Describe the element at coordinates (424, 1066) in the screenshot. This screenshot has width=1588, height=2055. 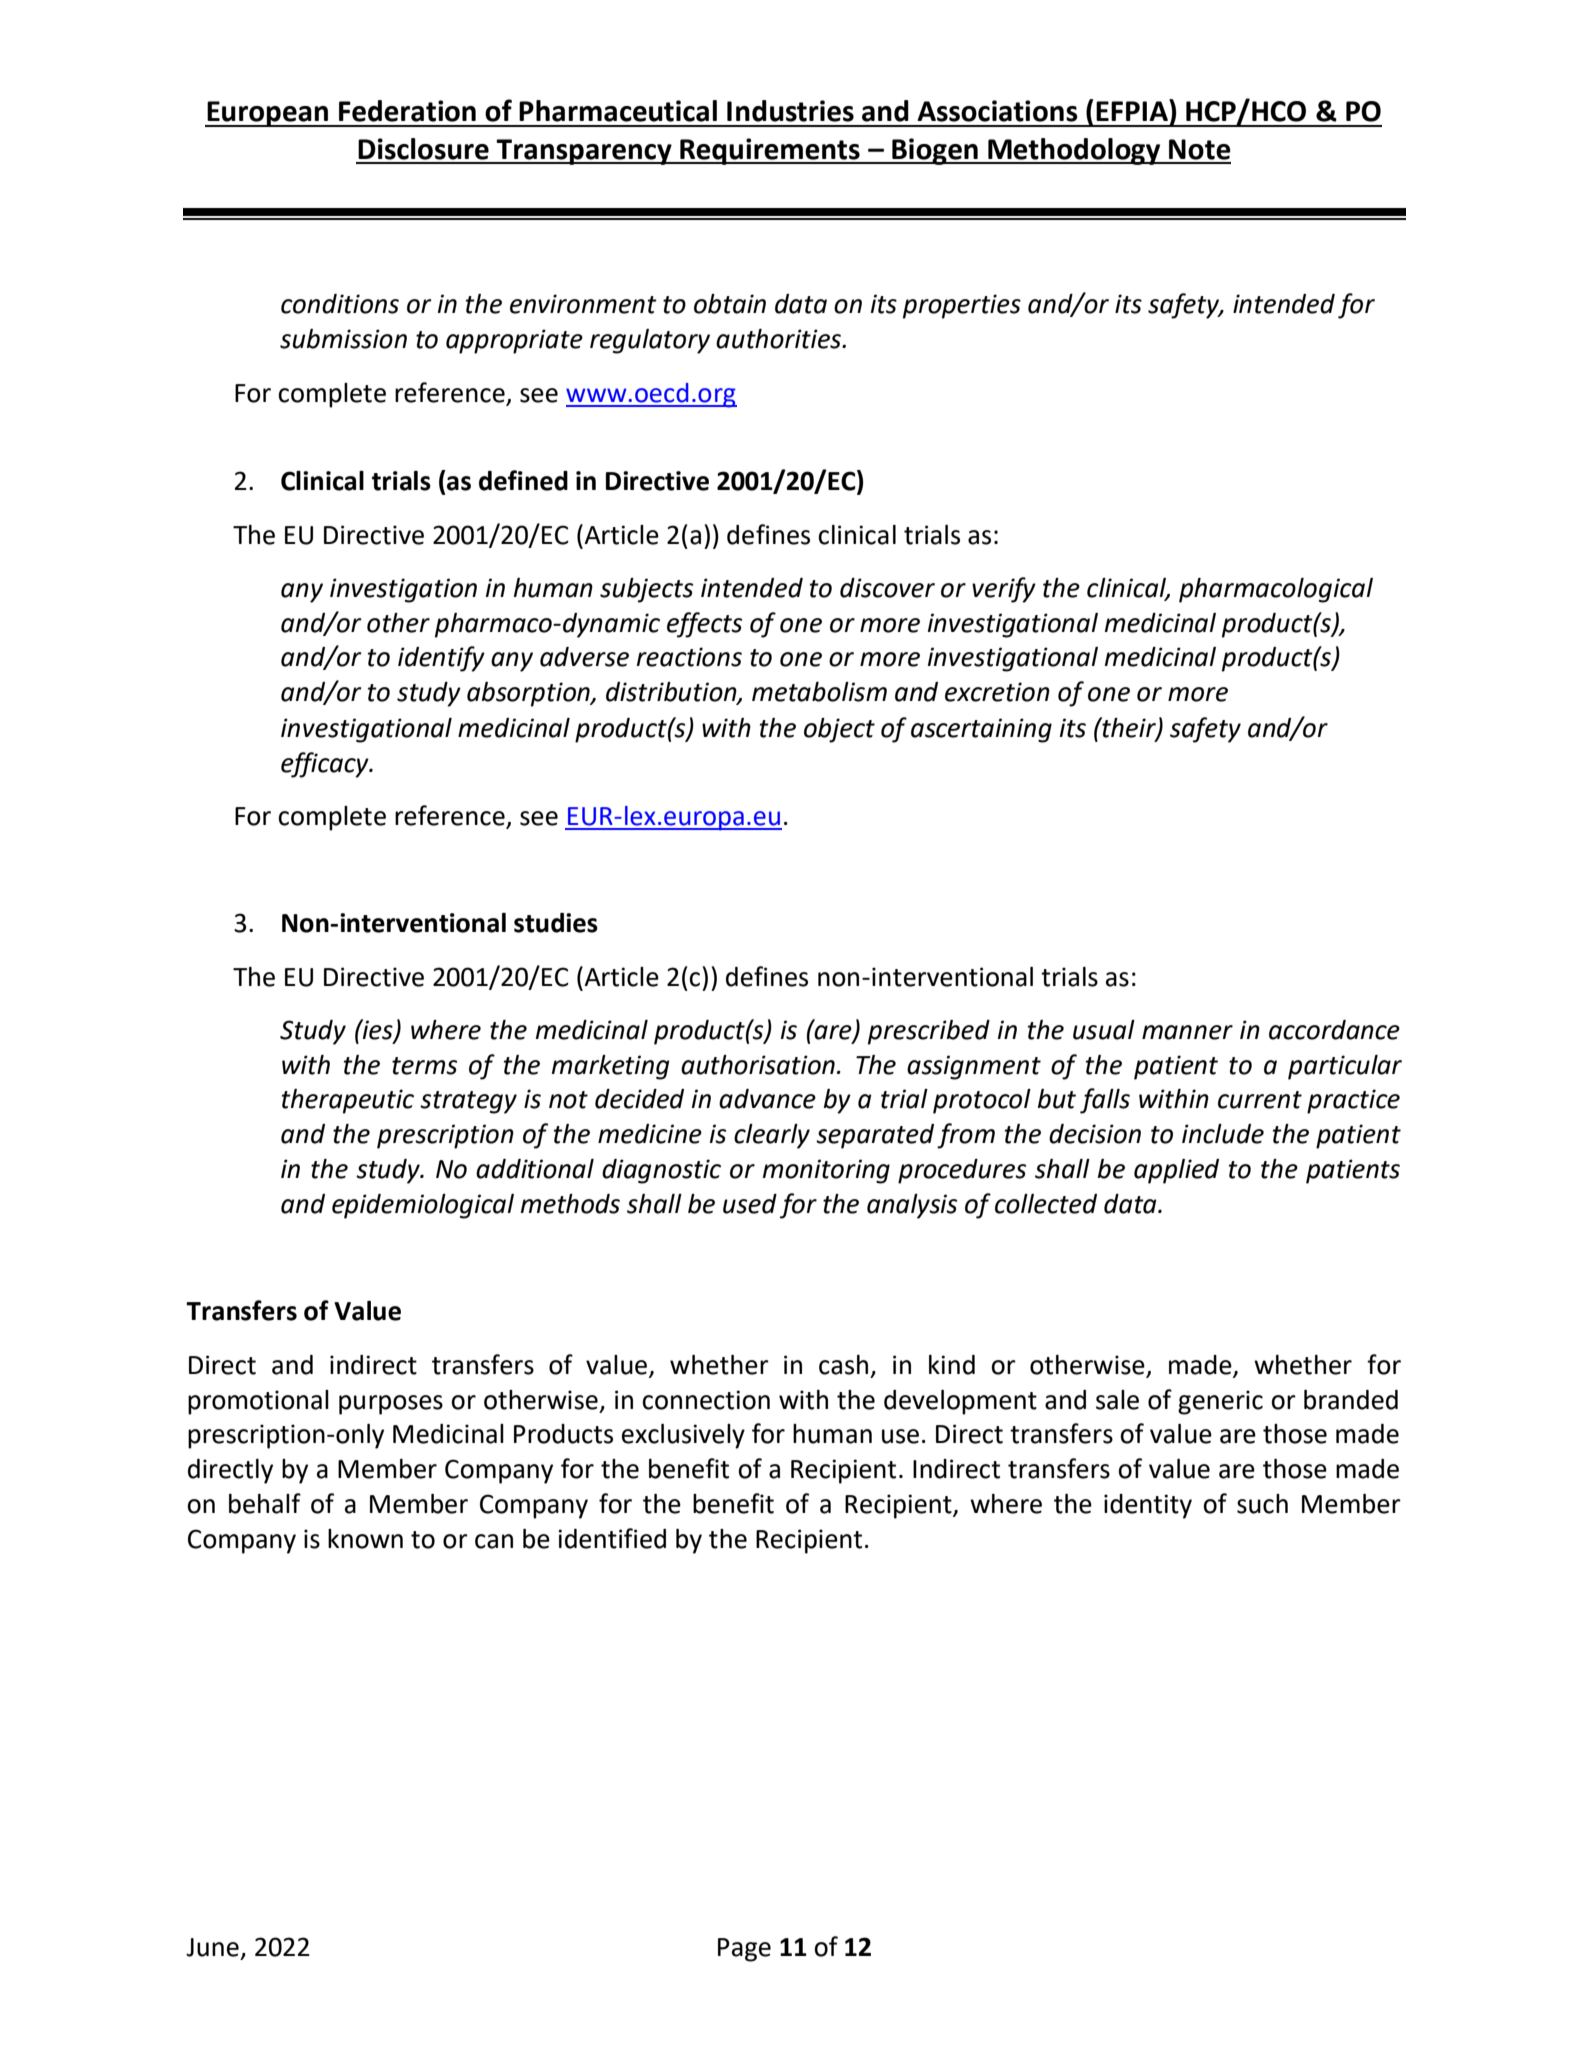
I see `terms` at that location.
